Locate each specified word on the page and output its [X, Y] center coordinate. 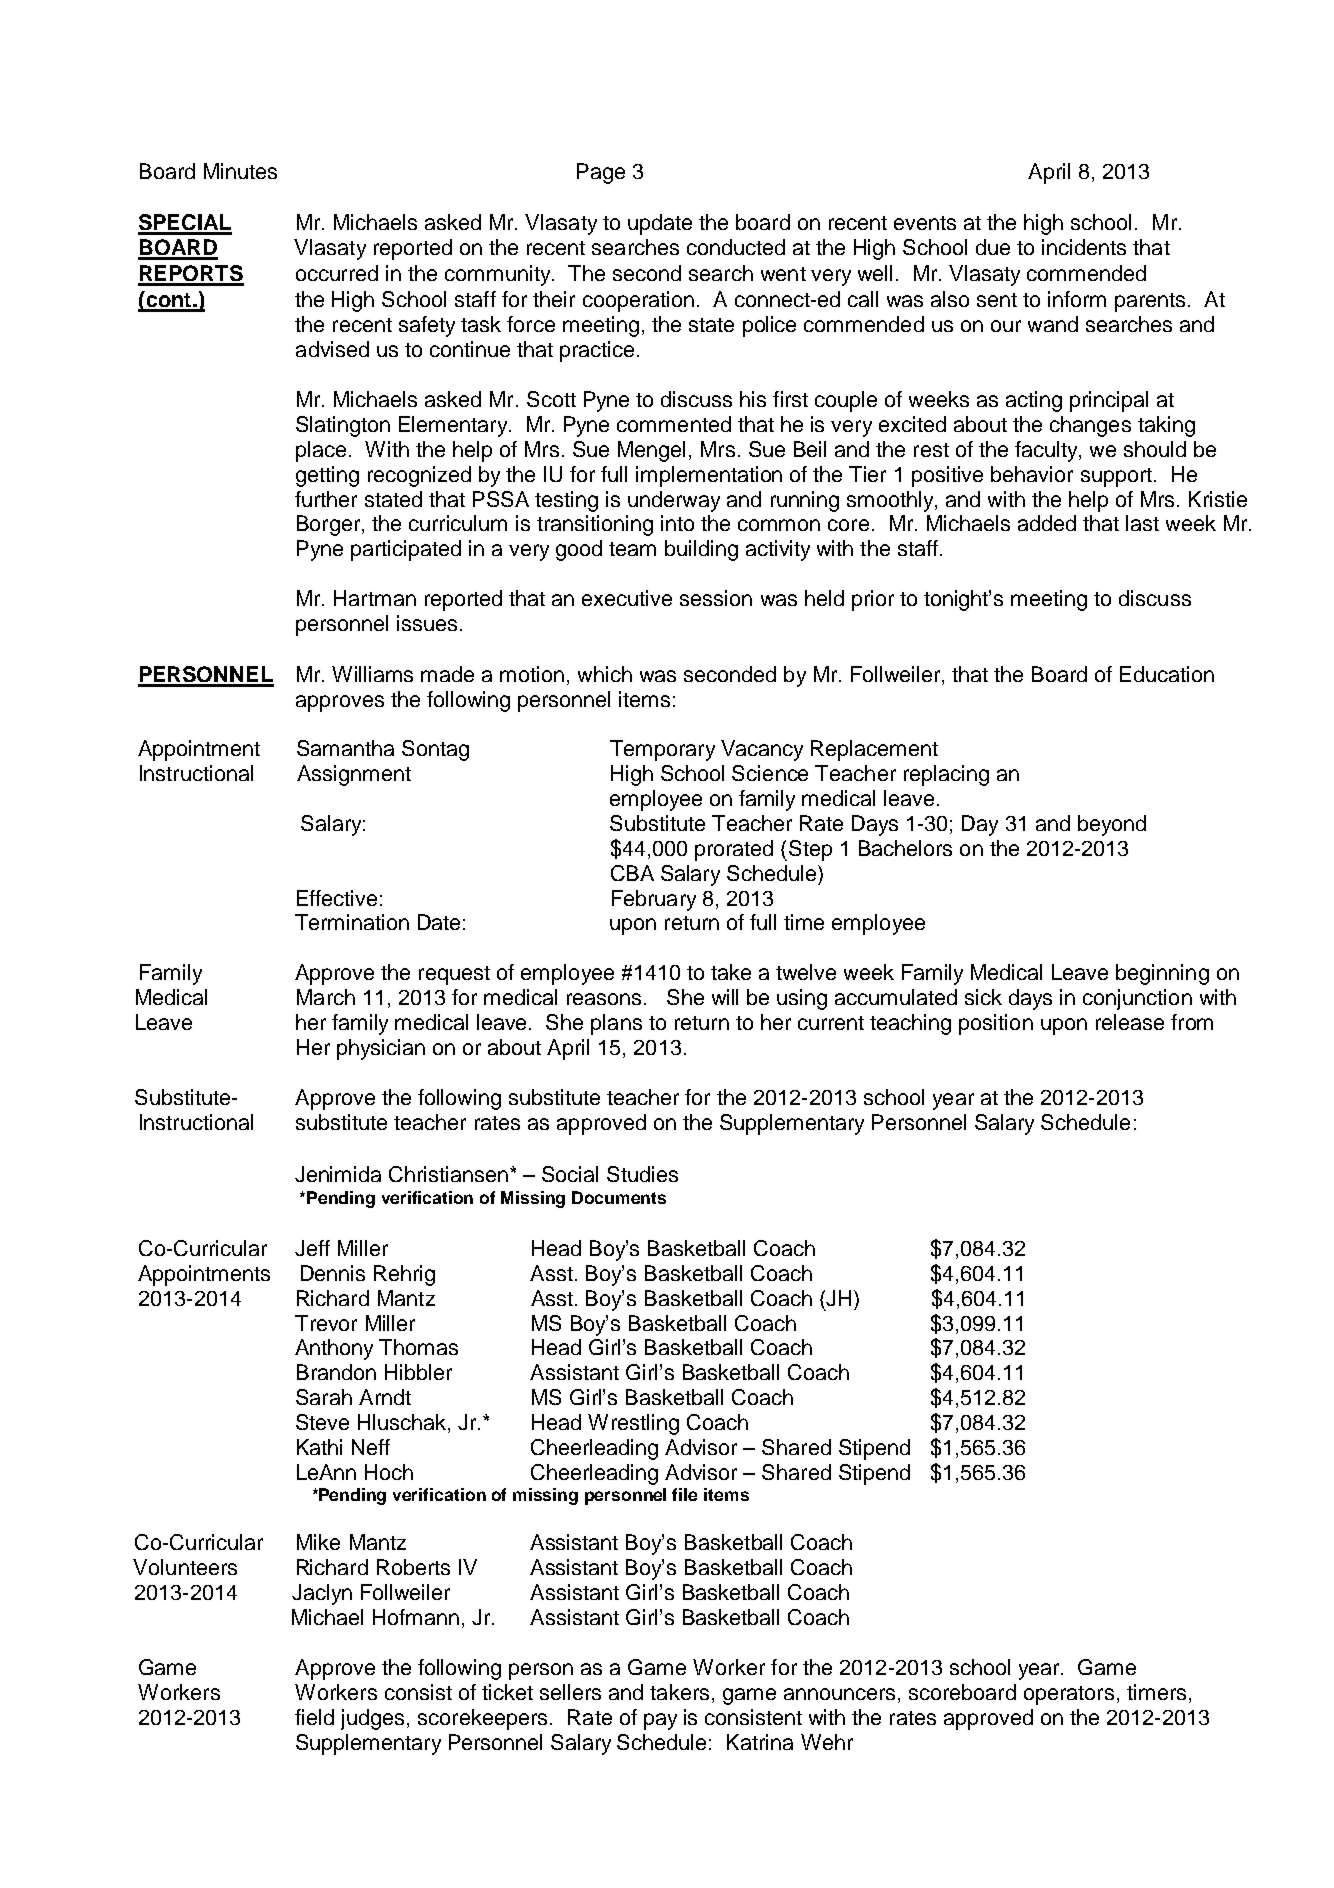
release [1130, 1022]
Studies [642, 1174]
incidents [1084, 247]
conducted [736, 247]
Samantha [345, 748]
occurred [337, 273]
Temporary [662, 750]
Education [1167, 674]
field [314, 1717]
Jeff [312, 1248]
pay [660, 1721]
